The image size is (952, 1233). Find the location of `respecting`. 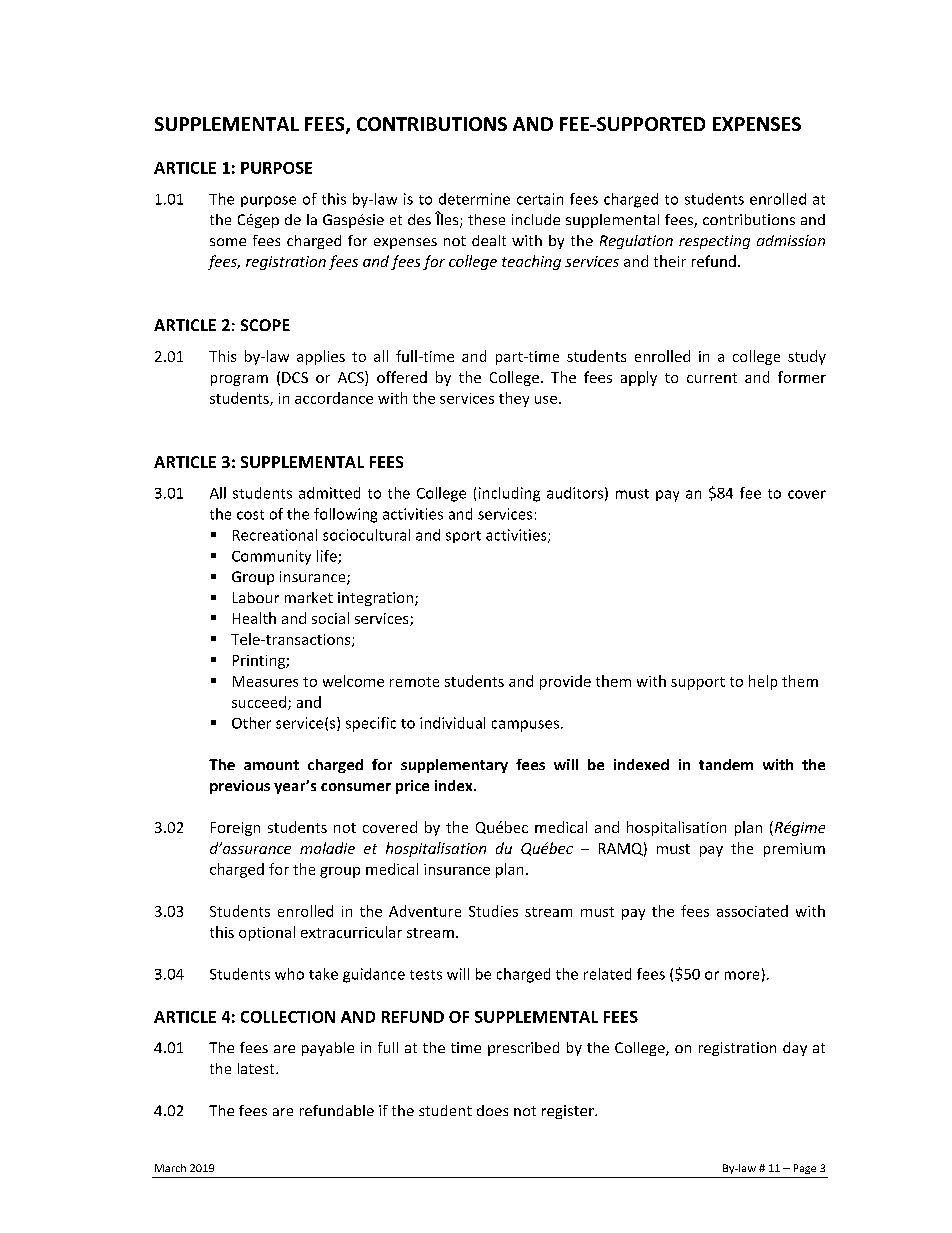

respecting is located at coordinates (714, 242).
